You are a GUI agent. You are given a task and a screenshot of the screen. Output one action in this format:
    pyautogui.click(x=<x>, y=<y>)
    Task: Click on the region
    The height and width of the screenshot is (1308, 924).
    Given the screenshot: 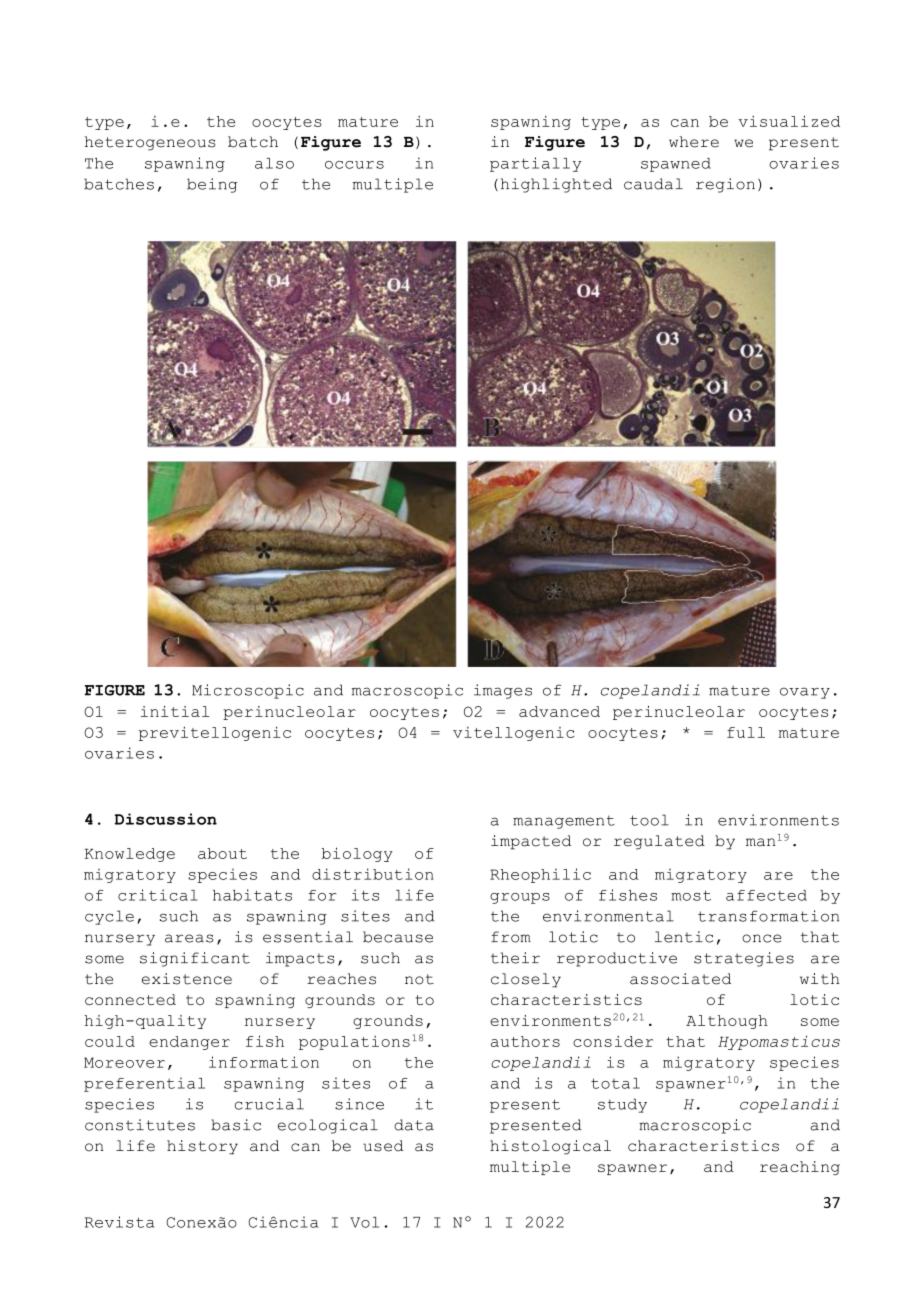 What is the action you would take?
    pyautogui.click(x=725, y=185)
